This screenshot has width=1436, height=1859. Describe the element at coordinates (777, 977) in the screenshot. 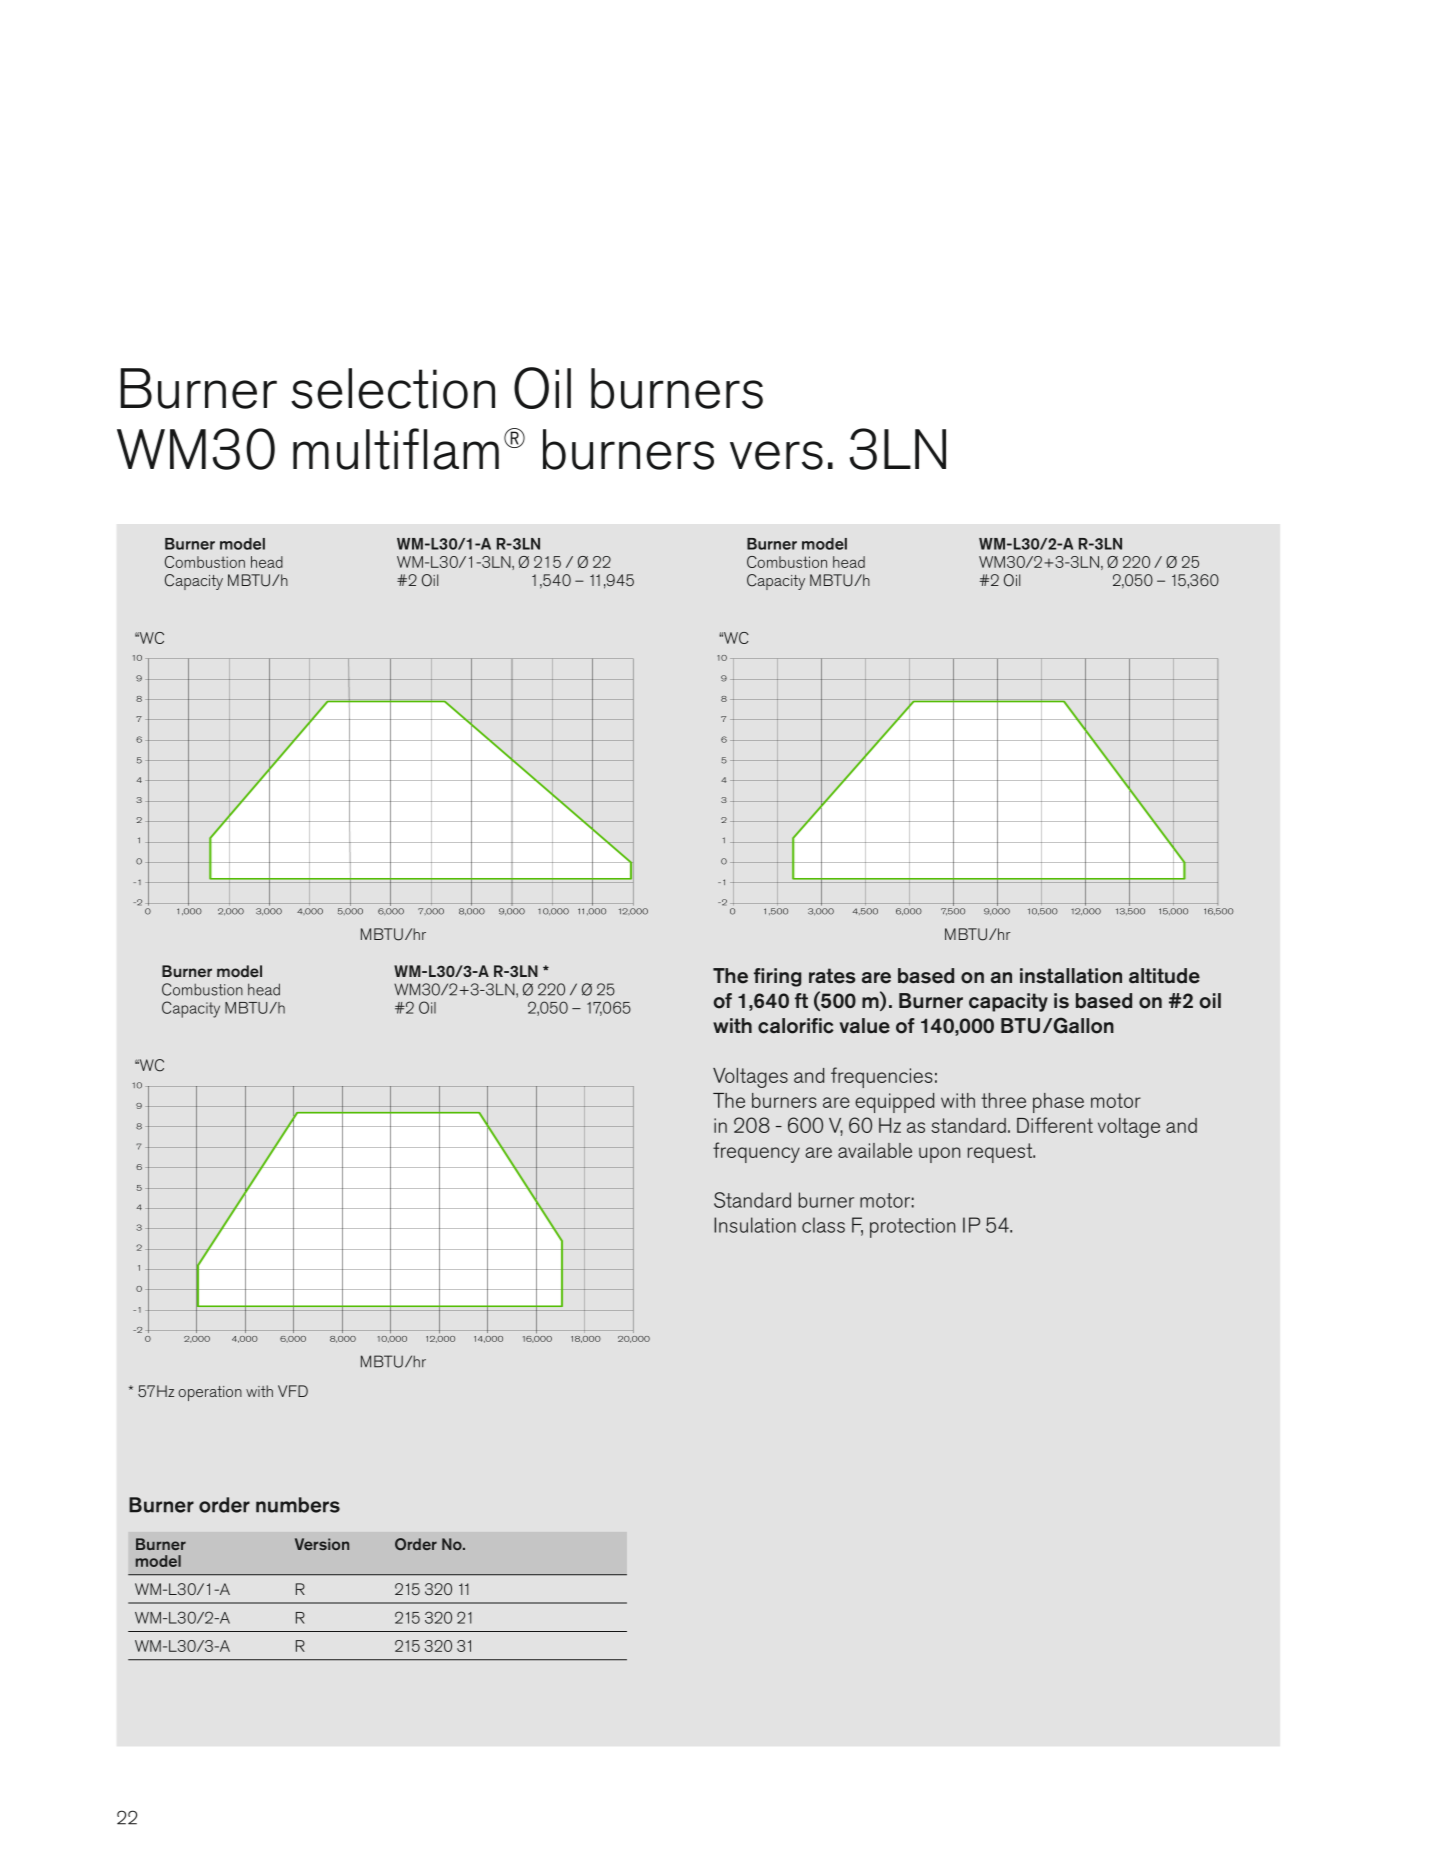

I see `firing` at that location.
